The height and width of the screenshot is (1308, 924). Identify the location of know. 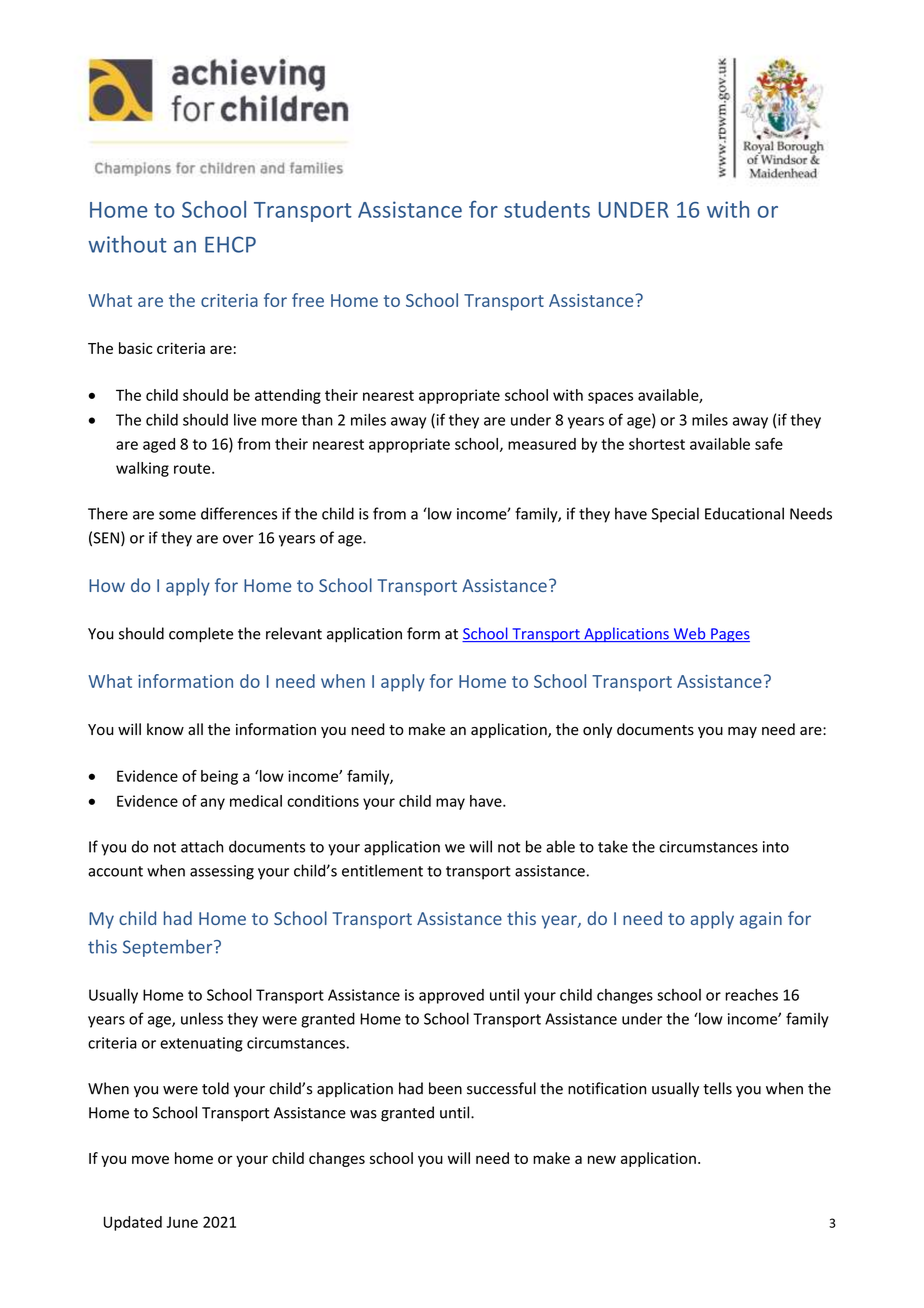
(165, 729).
